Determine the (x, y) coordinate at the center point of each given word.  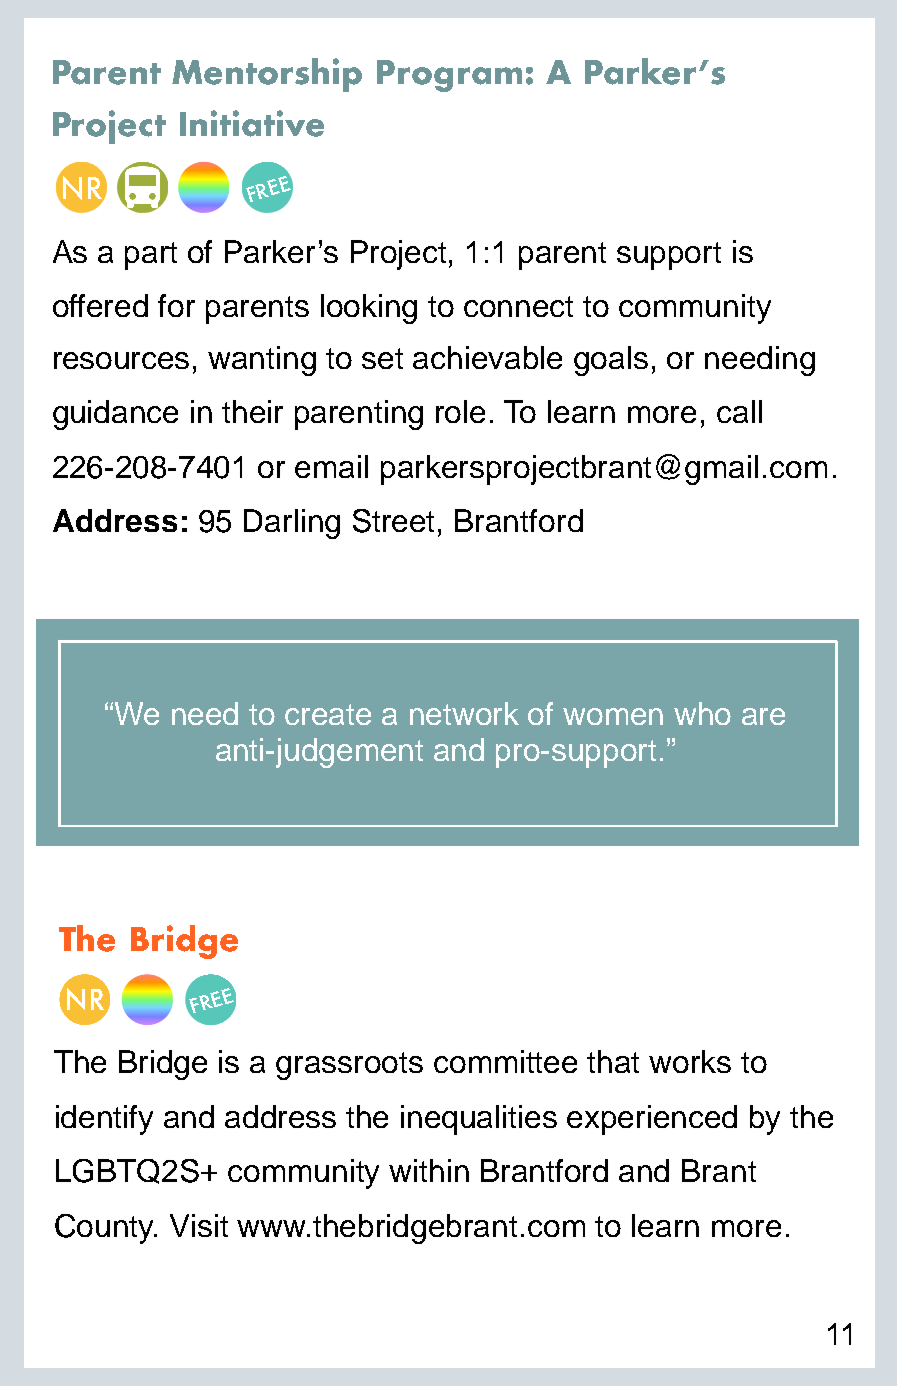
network (464, 713)
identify (104, 1120)
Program (449, 76)
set (382, 358)
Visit (199, 1225)
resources (121, 360)
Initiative (252, 123)
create (328, 714)
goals (611, 361)
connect (518, 306)
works (690, 1061)
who (702, 713)
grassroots (349, 1066)
